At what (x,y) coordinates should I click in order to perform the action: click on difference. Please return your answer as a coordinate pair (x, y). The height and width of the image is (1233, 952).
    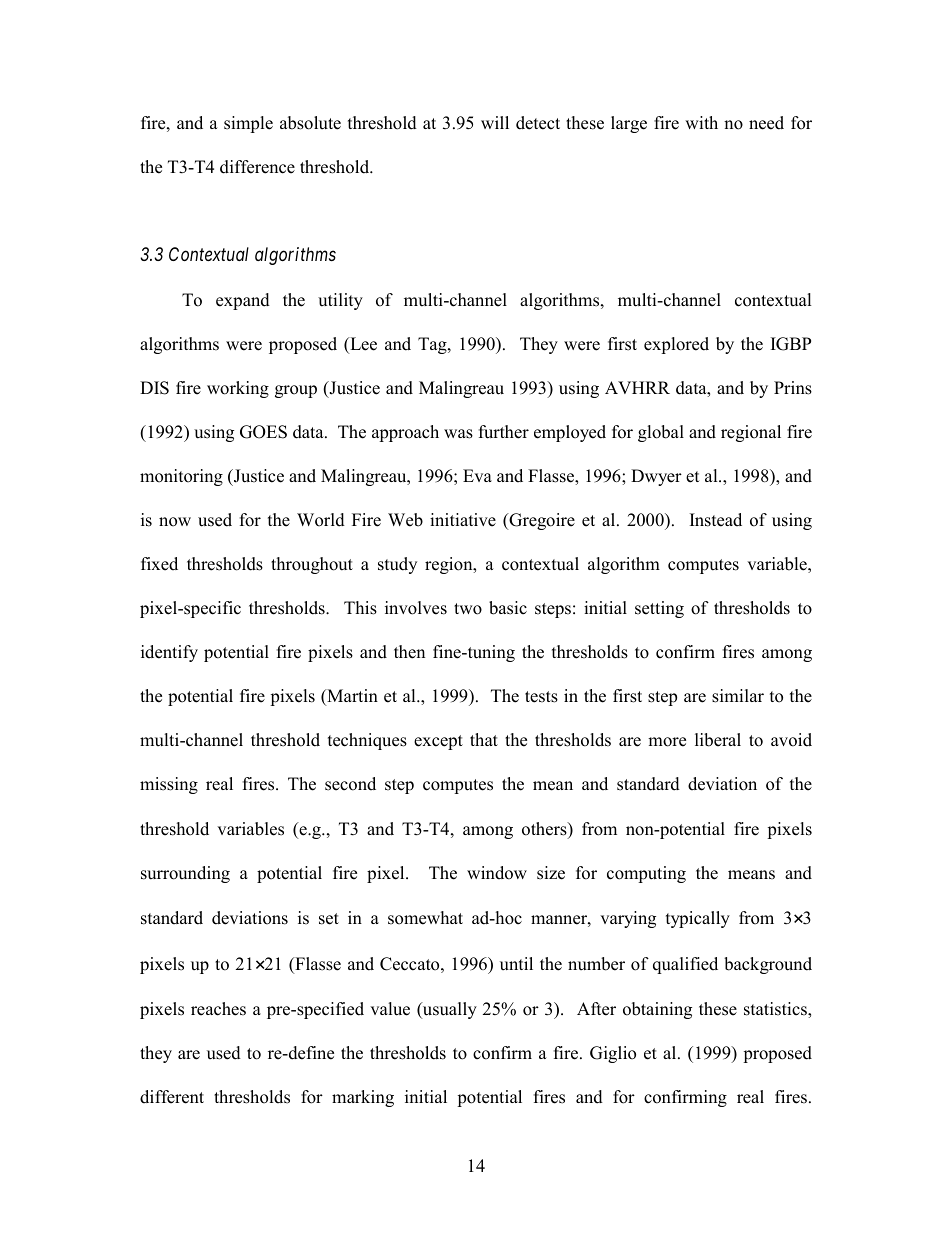
    Looking at the image, I should click on (257, 167).
